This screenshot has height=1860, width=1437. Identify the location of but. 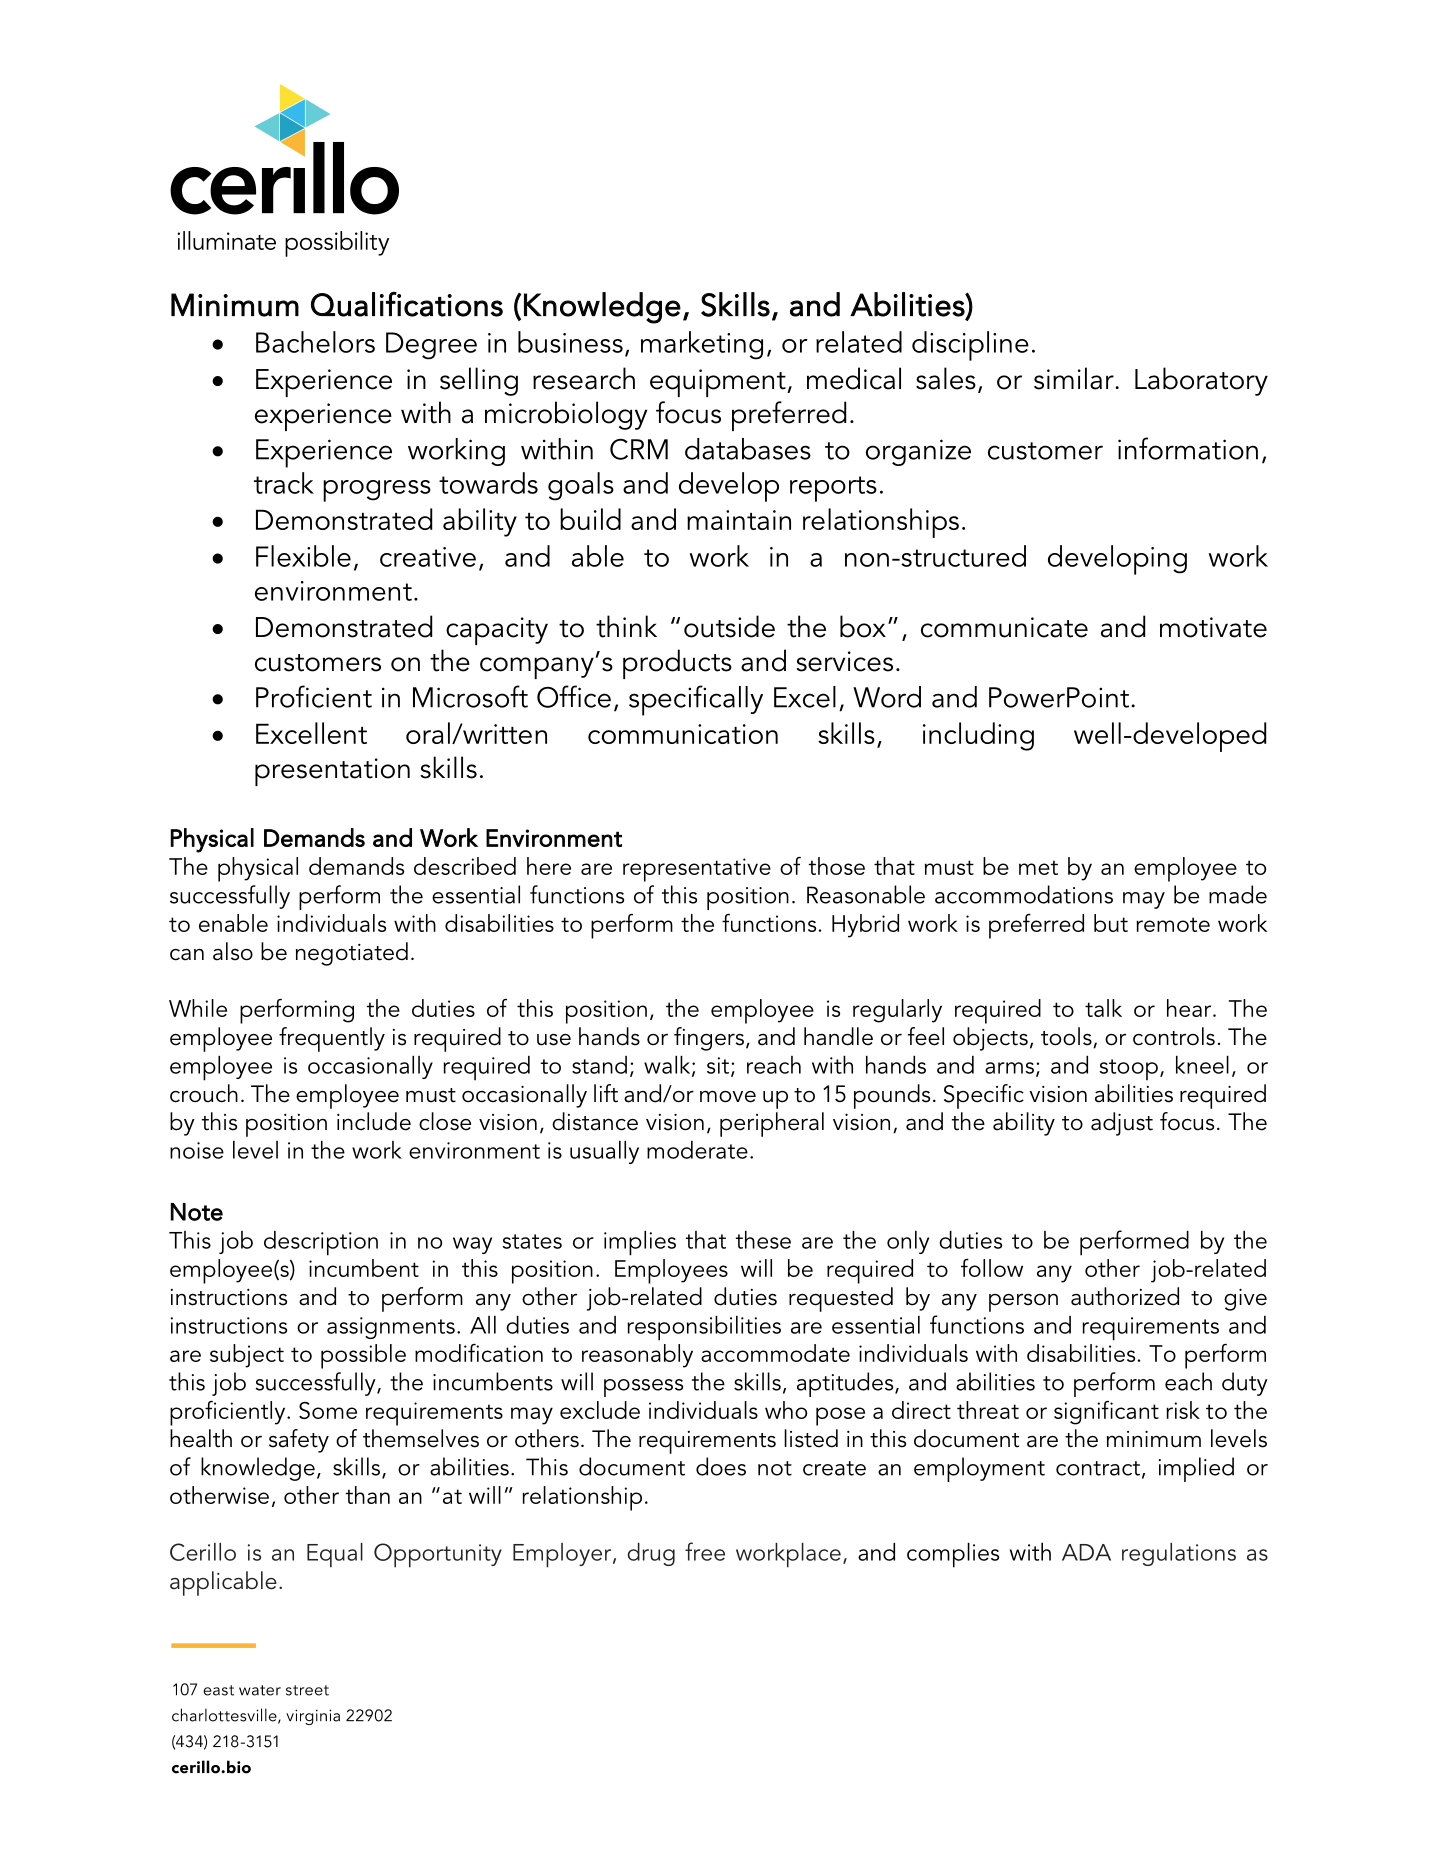
(1111, 923).
